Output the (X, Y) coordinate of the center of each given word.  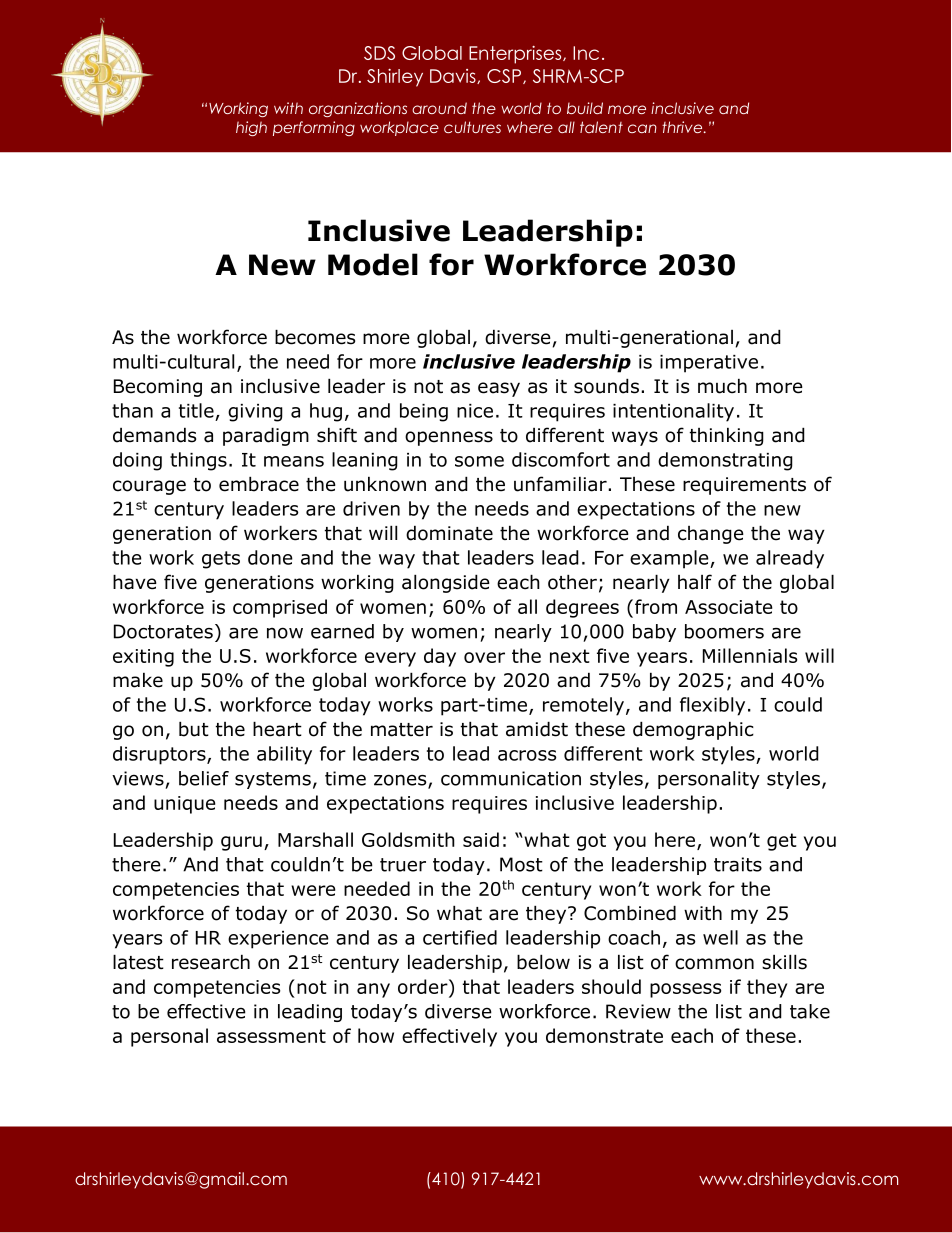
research (211, 962)
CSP (505, 76)
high (251, 128)
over (484, 657)
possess (685, 990)
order (424, 988)
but (194, 729)
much (722, 386)
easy (499, 389)
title (196, 410)
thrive (683, 127)
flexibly (712, 706)
